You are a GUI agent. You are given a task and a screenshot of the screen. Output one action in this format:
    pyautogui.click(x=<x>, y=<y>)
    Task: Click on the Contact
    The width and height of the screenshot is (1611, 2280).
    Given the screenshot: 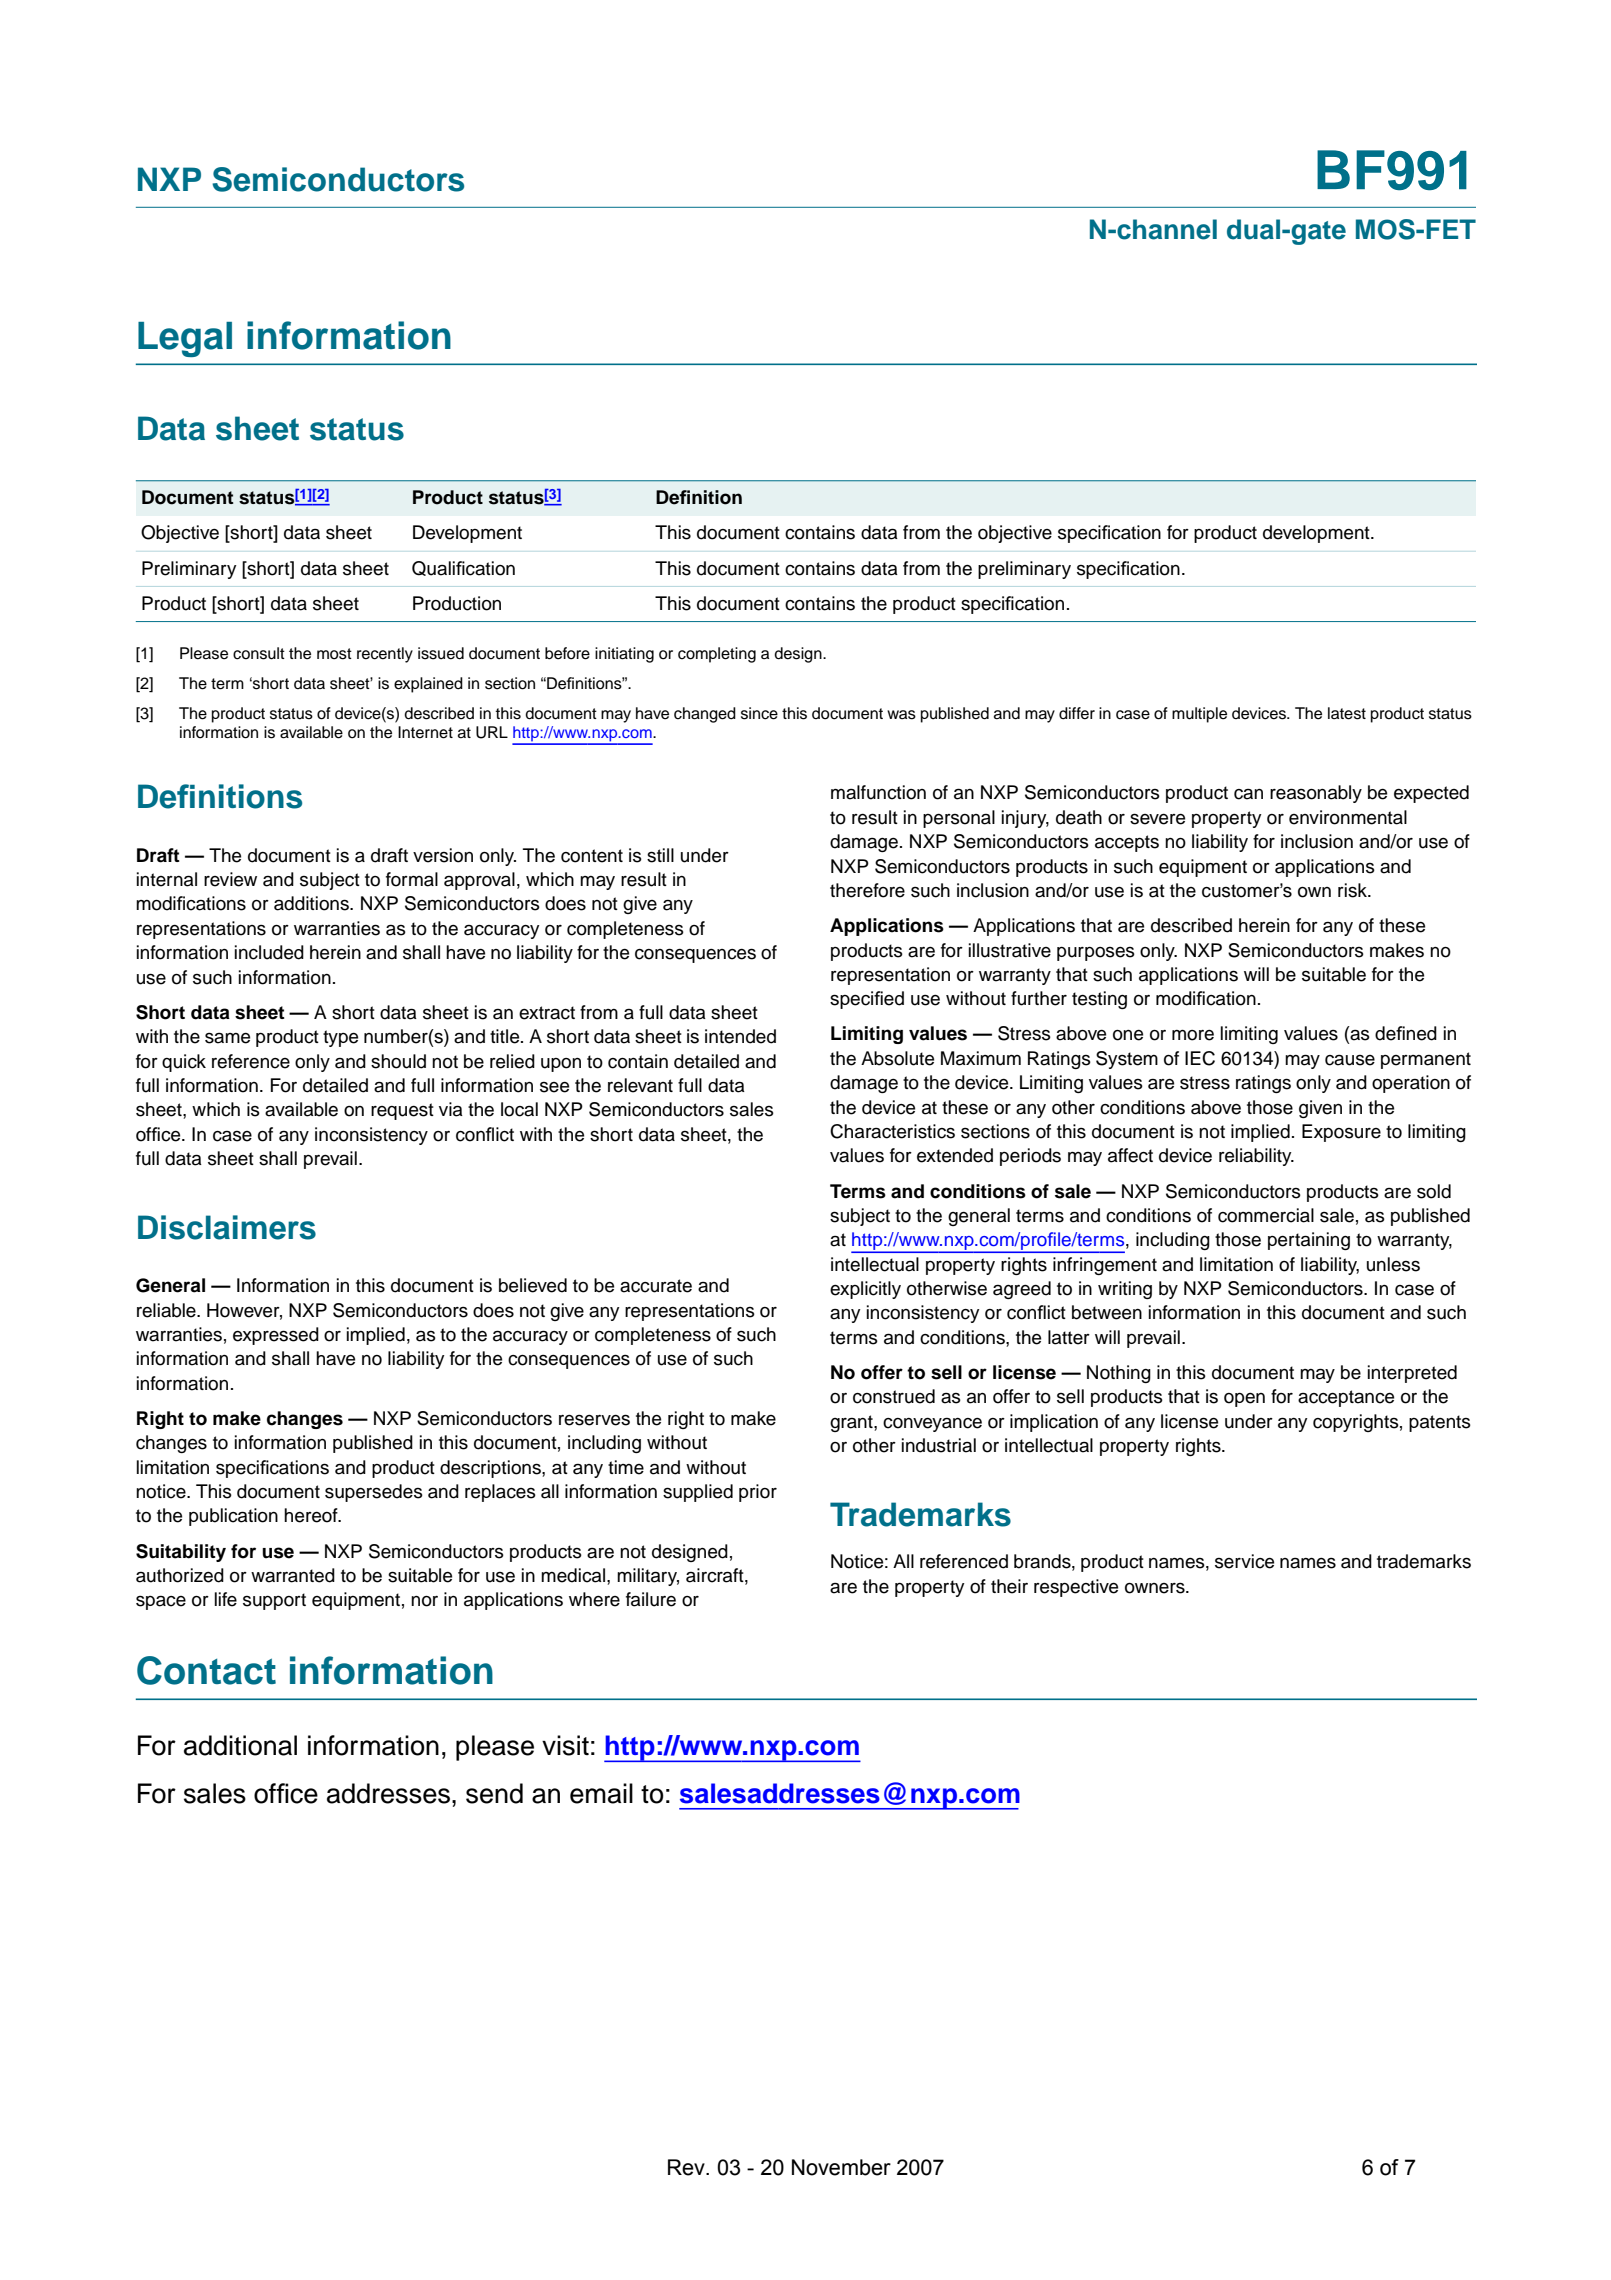 What is the action you would take?
    pyautogui.click(x=206, y=1670)
